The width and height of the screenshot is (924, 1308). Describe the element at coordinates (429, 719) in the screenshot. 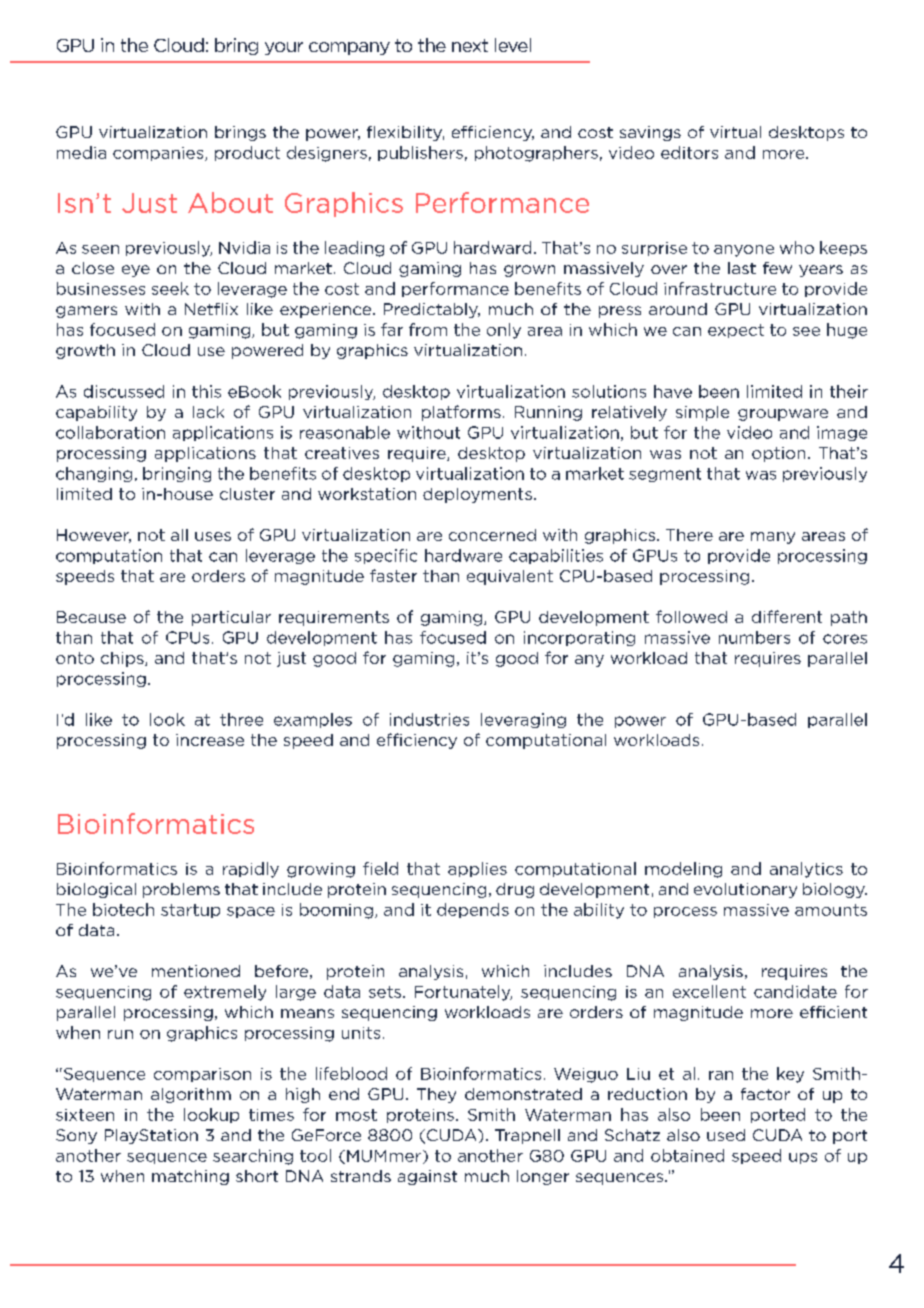

I see `industries` at that location.
